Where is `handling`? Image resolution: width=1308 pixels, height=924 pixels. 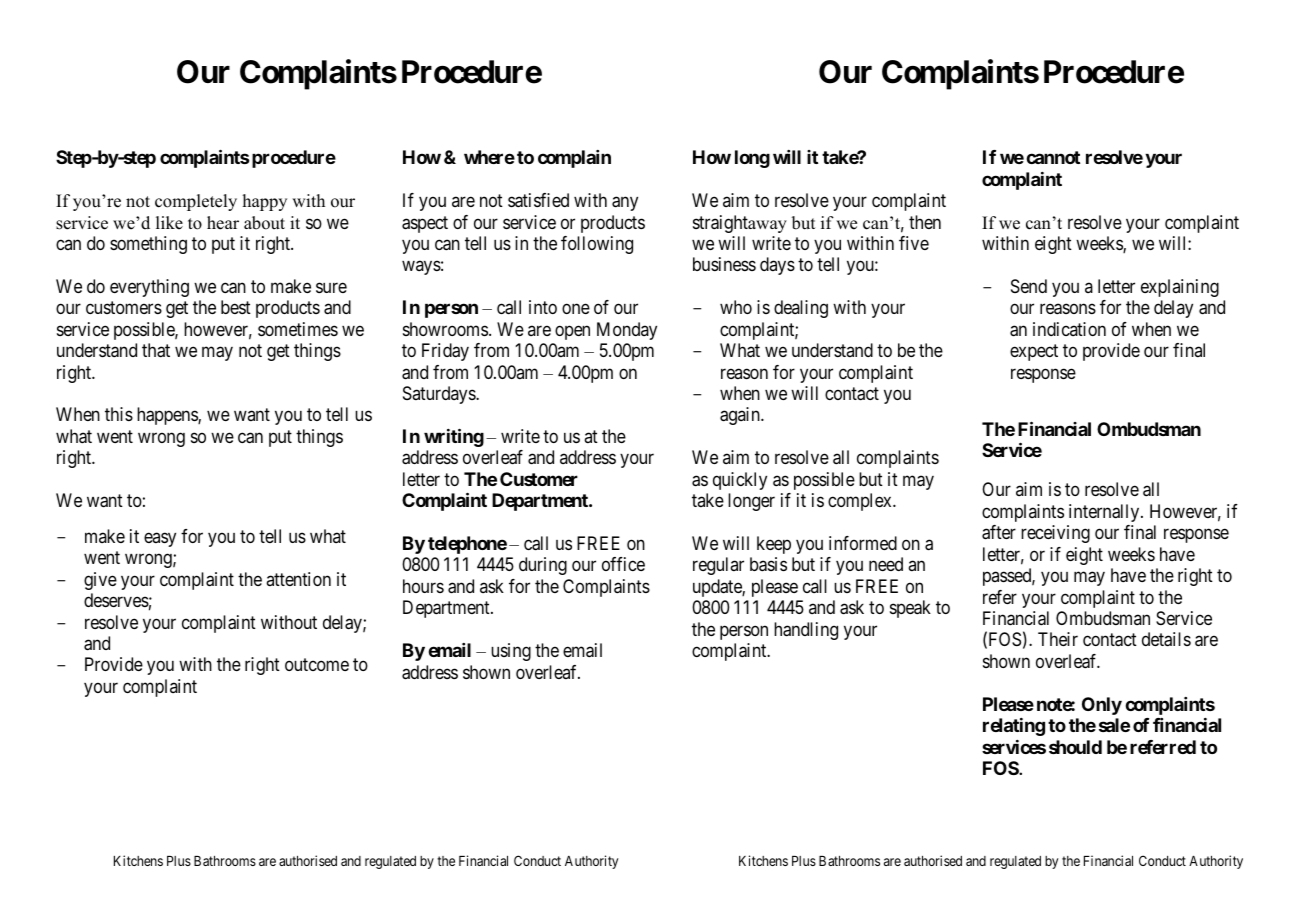
handling is located at coordinates (806, 631).
